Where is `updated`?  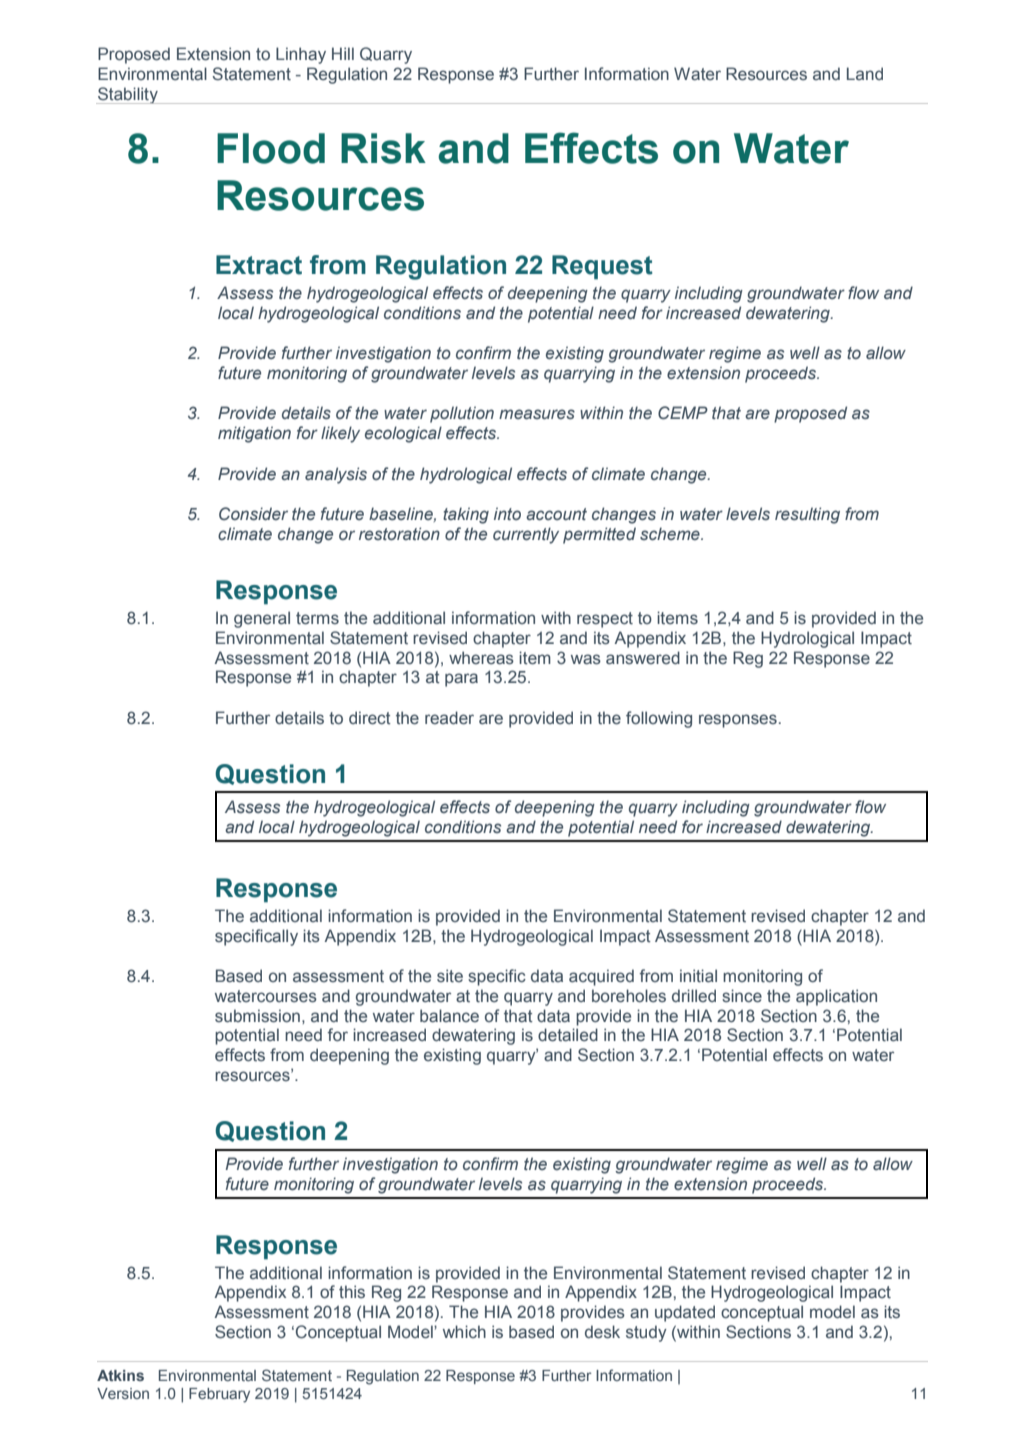
updated is located at coordinates (685, 1313).
